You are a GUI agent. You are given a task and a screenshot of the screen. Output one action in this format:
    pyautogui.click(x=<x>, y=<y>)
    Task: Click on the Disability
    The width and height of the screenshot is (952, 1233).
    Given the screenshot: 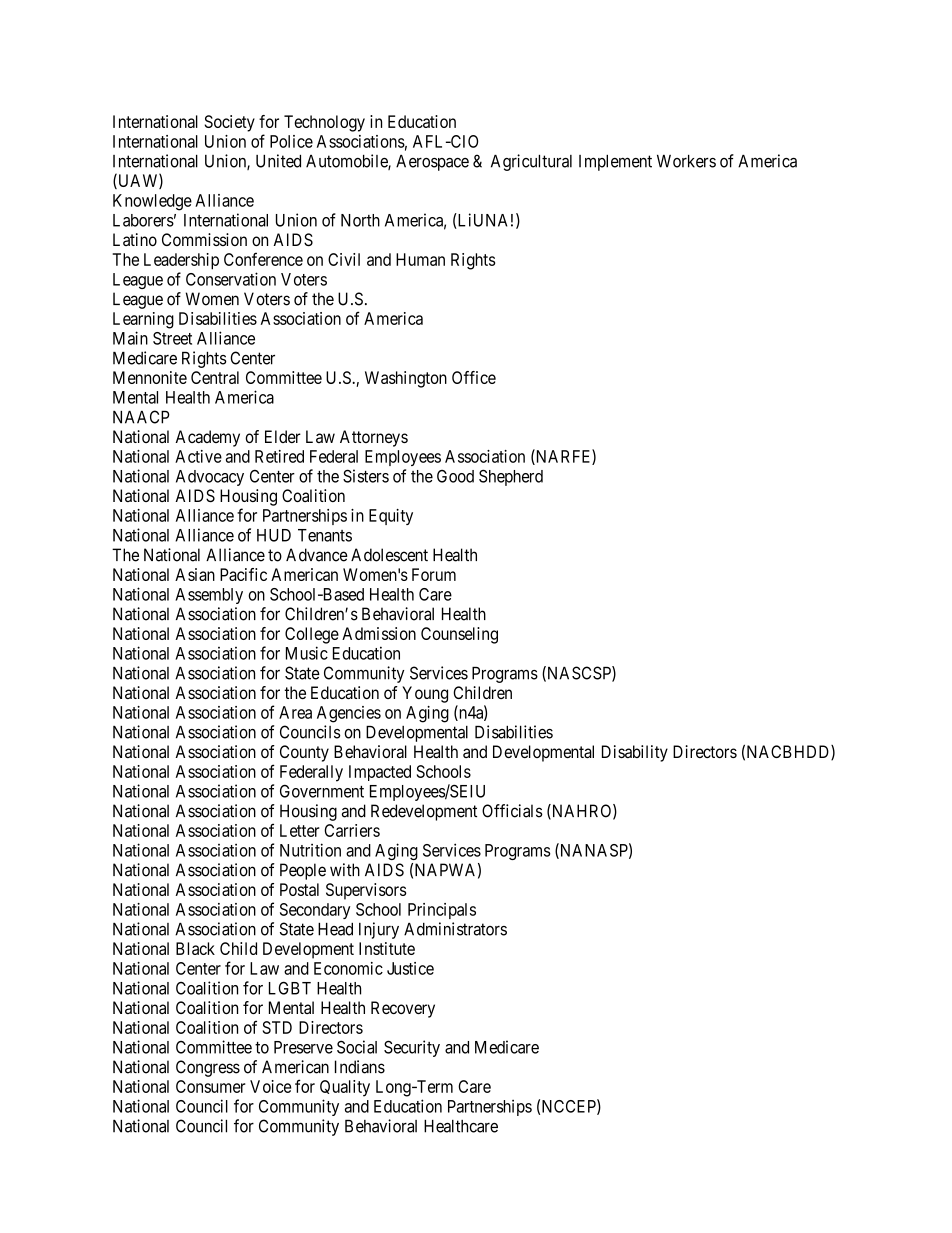 What is the action you would take?
    pyautogui.click(x=635, y=753)
